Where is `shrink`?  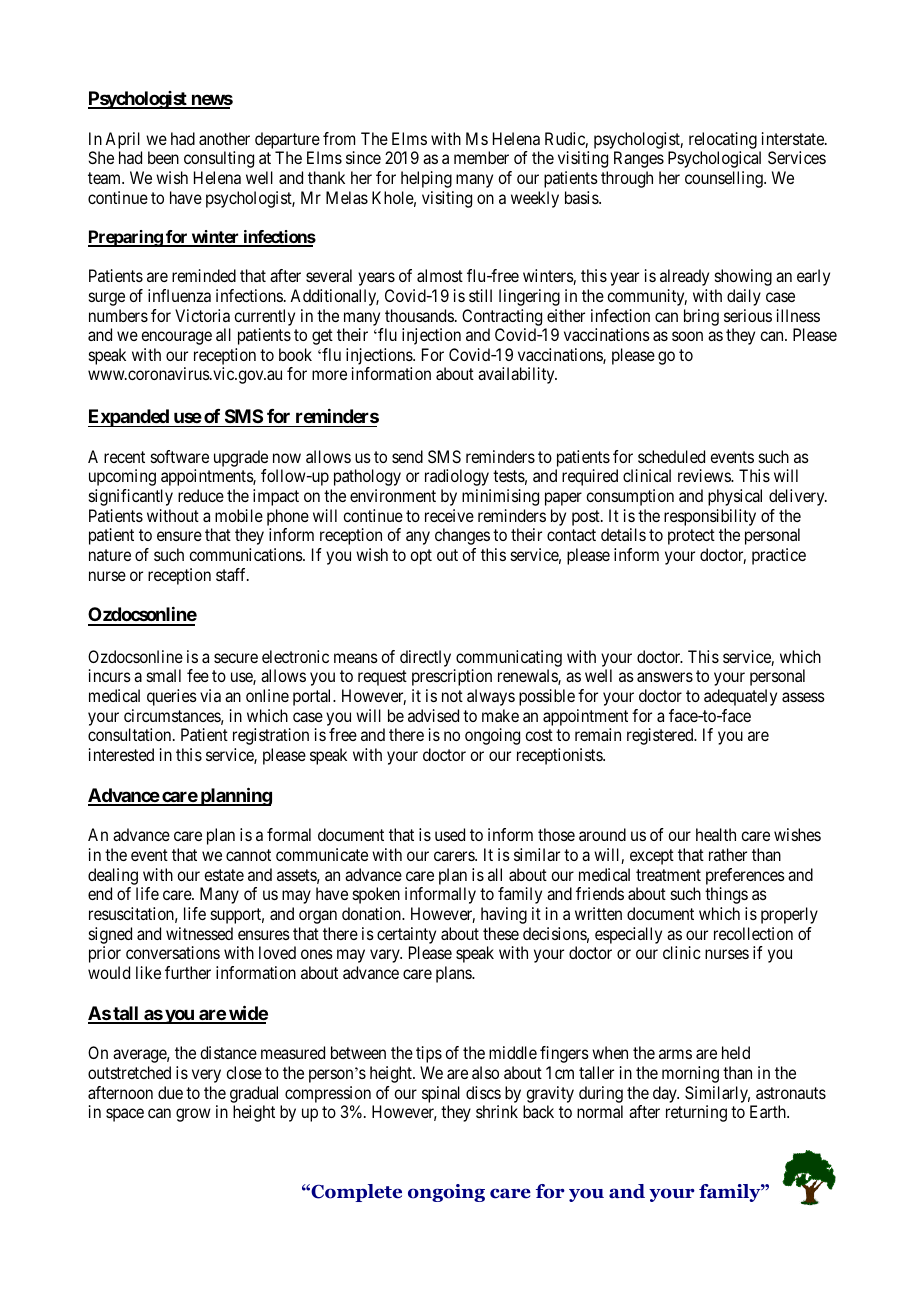
shrink is located at coordinates (497, 1111).
